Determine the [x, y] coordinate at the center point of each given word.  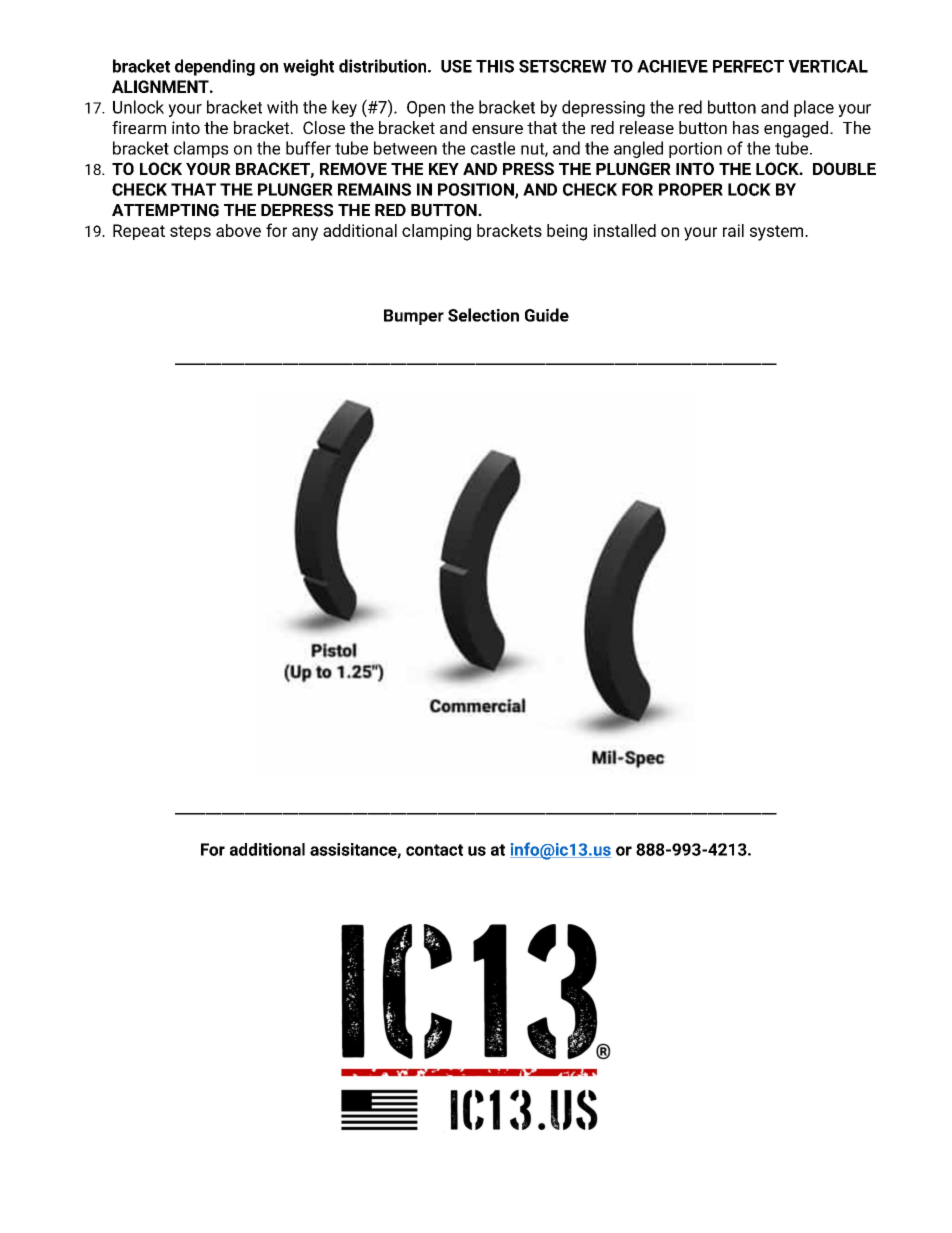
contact [434, 850]
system [778, 233]
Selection [483, 315]
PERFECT [748, 66]
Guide [547, 315]
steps [190, 232]
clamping [436, 232]
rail [733, 230]
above [238, 230]
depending [215, 67]
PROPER [691, 189]
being [567, 232]
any [305, 234]
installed [624, 230]
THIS [495, 66]
